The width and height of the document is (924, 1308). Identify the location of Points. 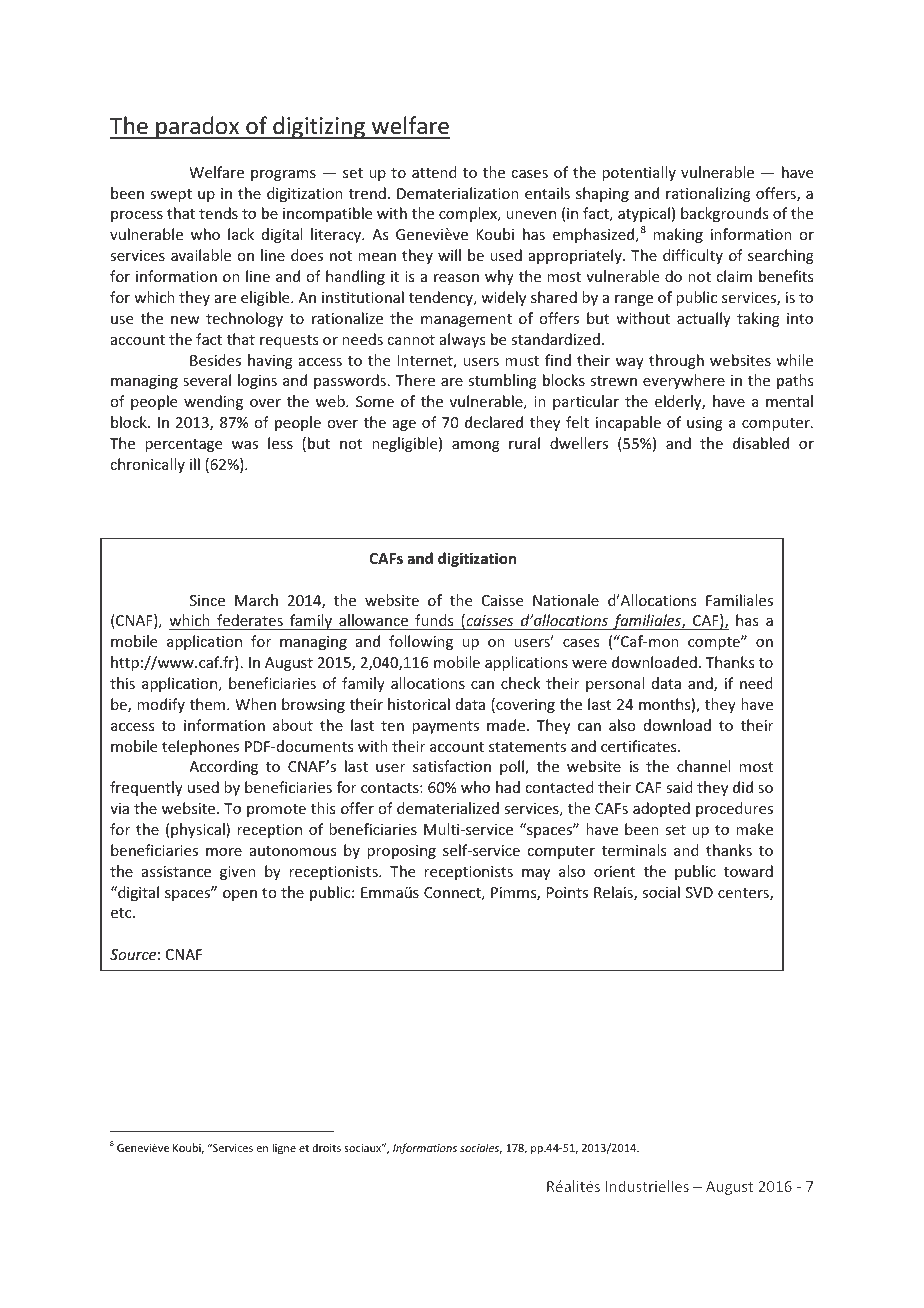
(567, 892).
